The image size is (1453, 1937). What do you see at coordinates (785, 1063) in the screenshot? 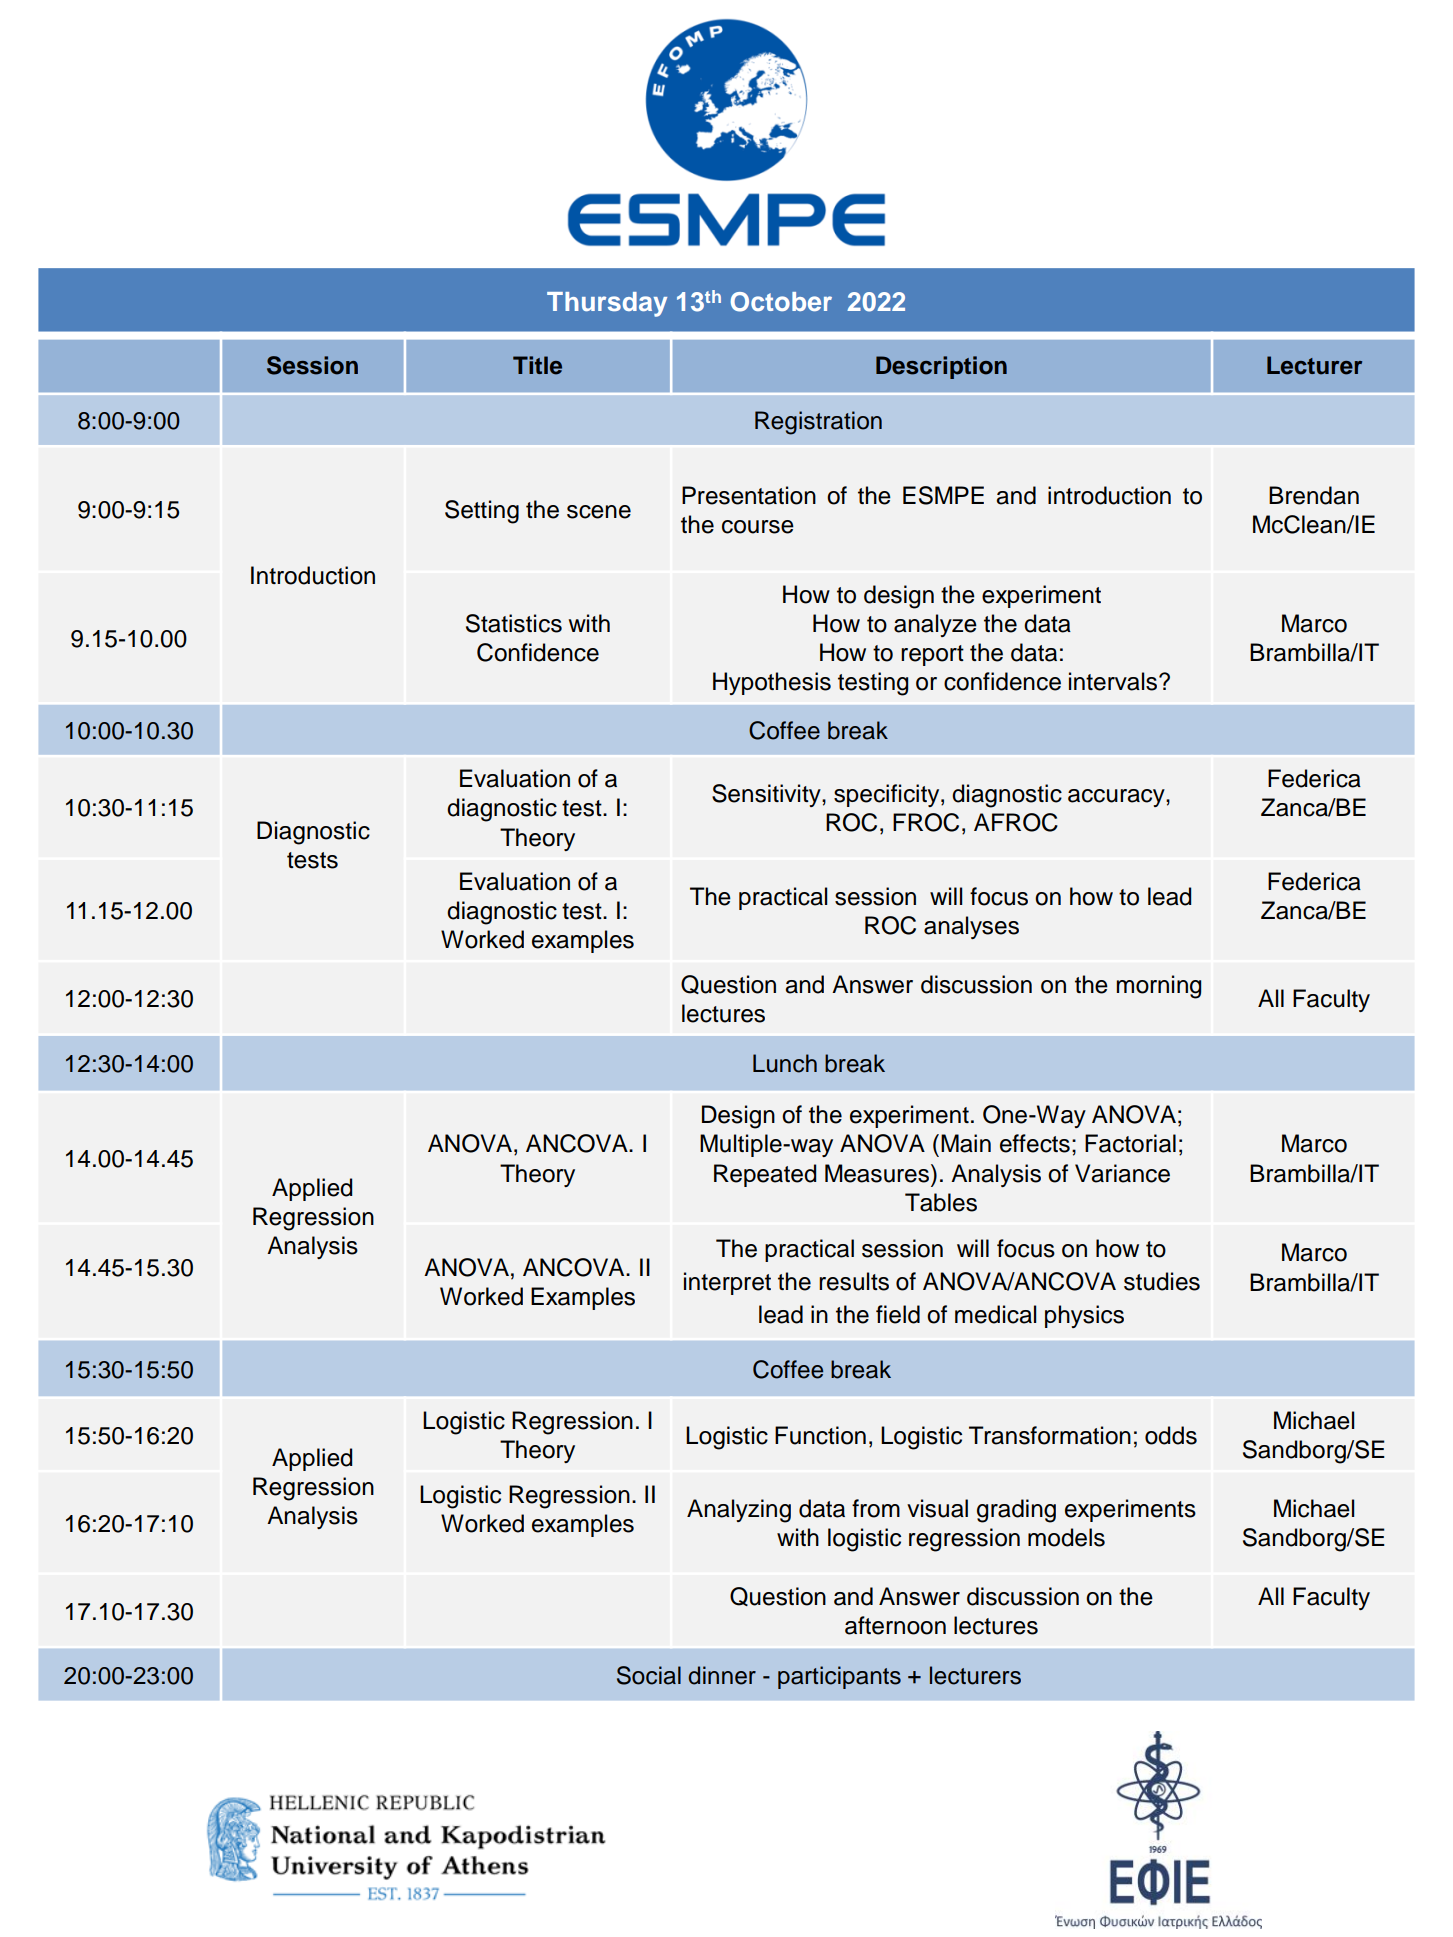
I see `Lunch` at bounding box center [785, 1063].
